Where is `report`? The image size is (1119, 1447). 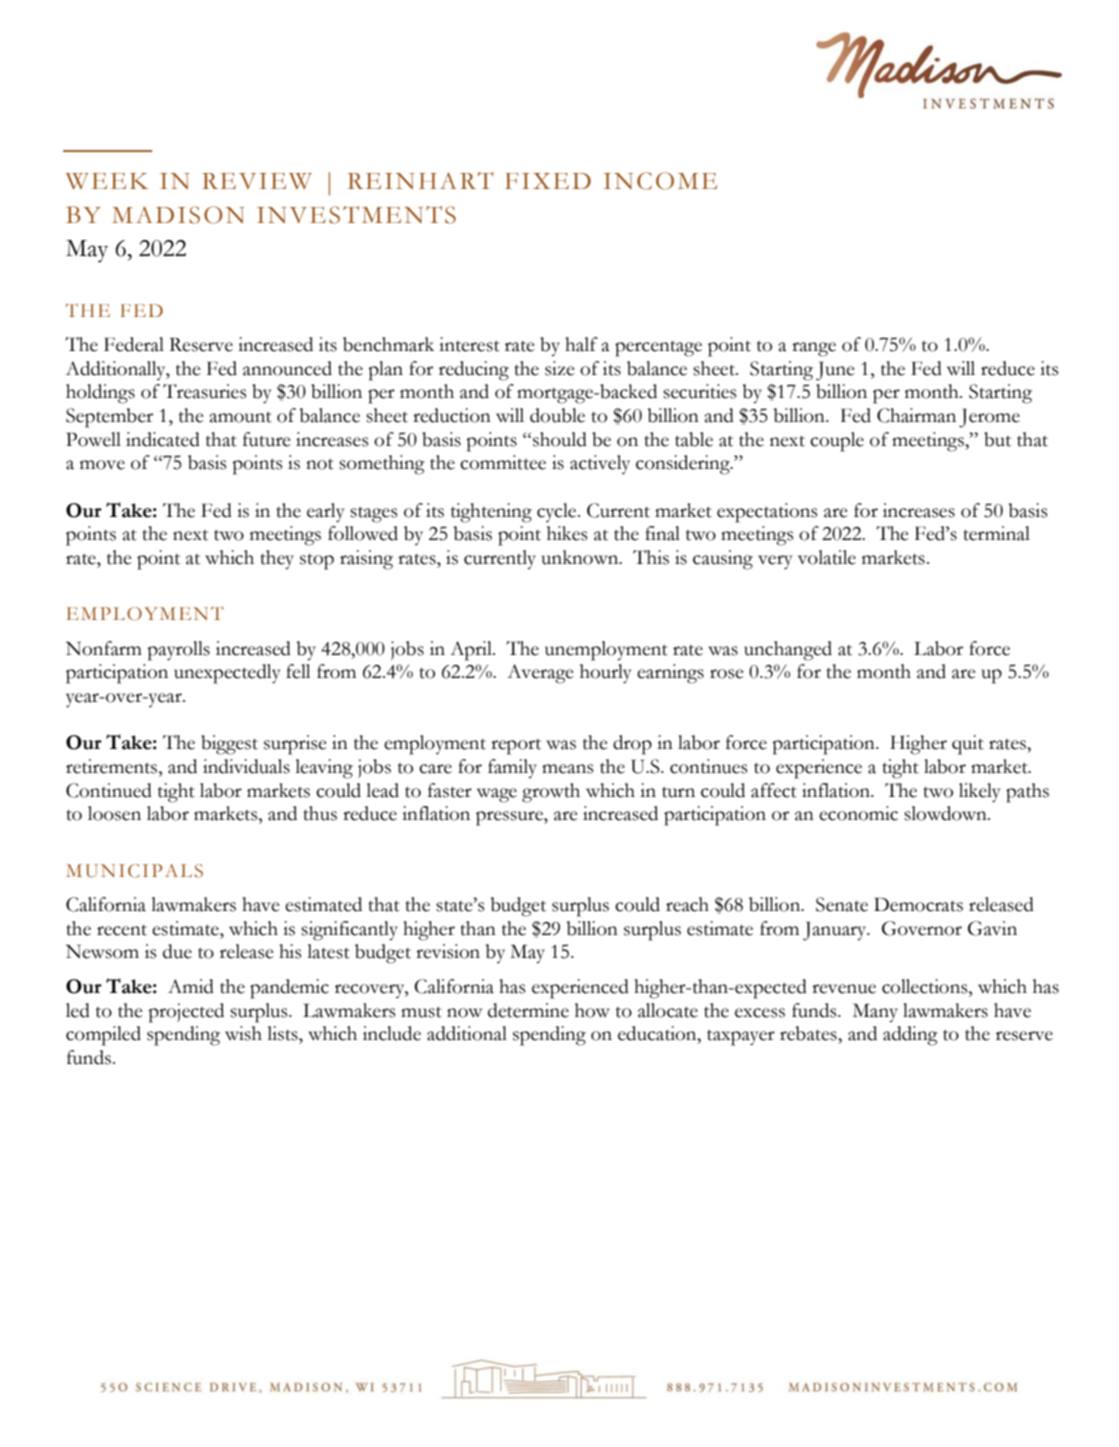 report is located at coordinates (516, 747).
